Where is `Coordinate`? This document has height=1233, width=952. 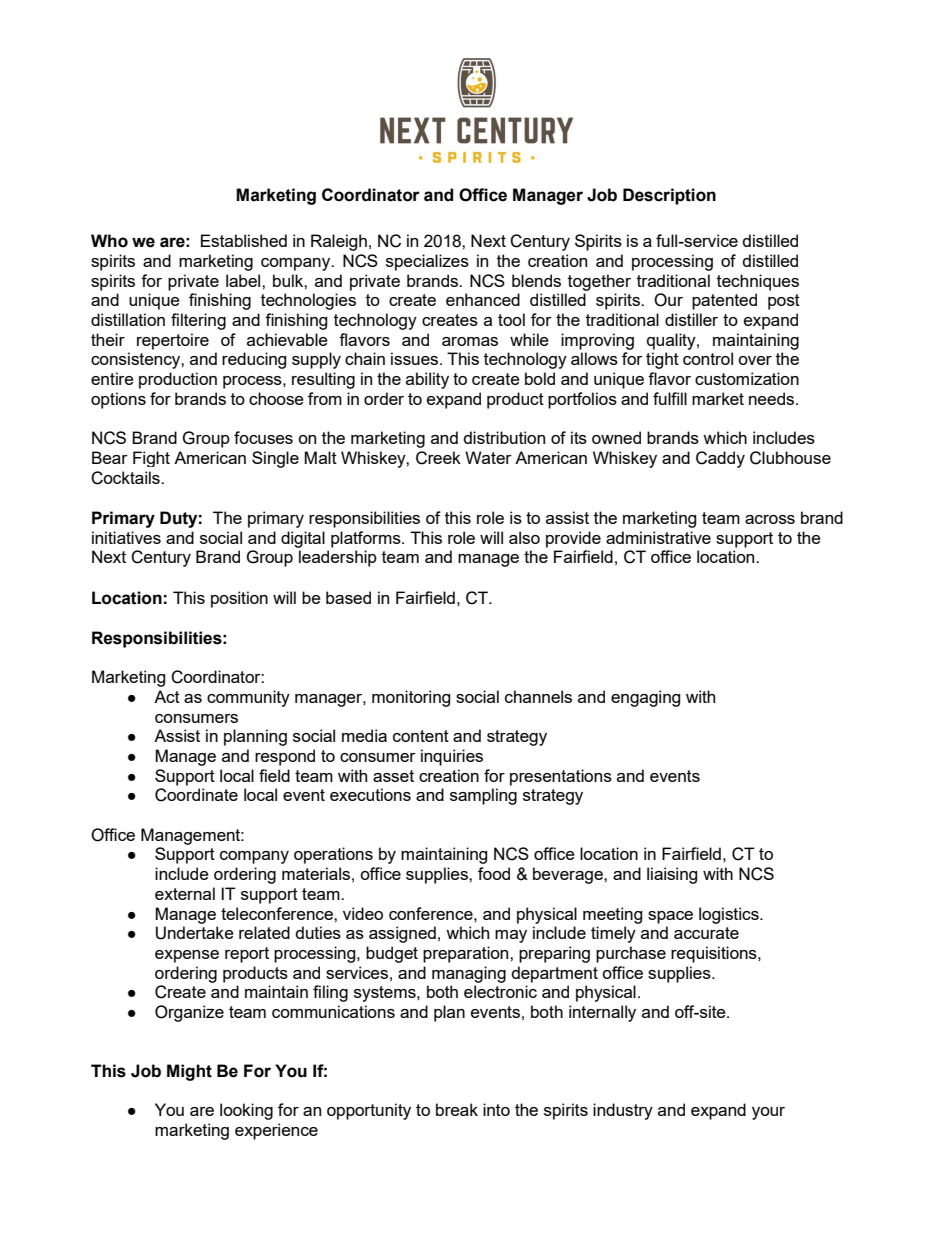
Coordinate is located at coordinates (196, 795).
